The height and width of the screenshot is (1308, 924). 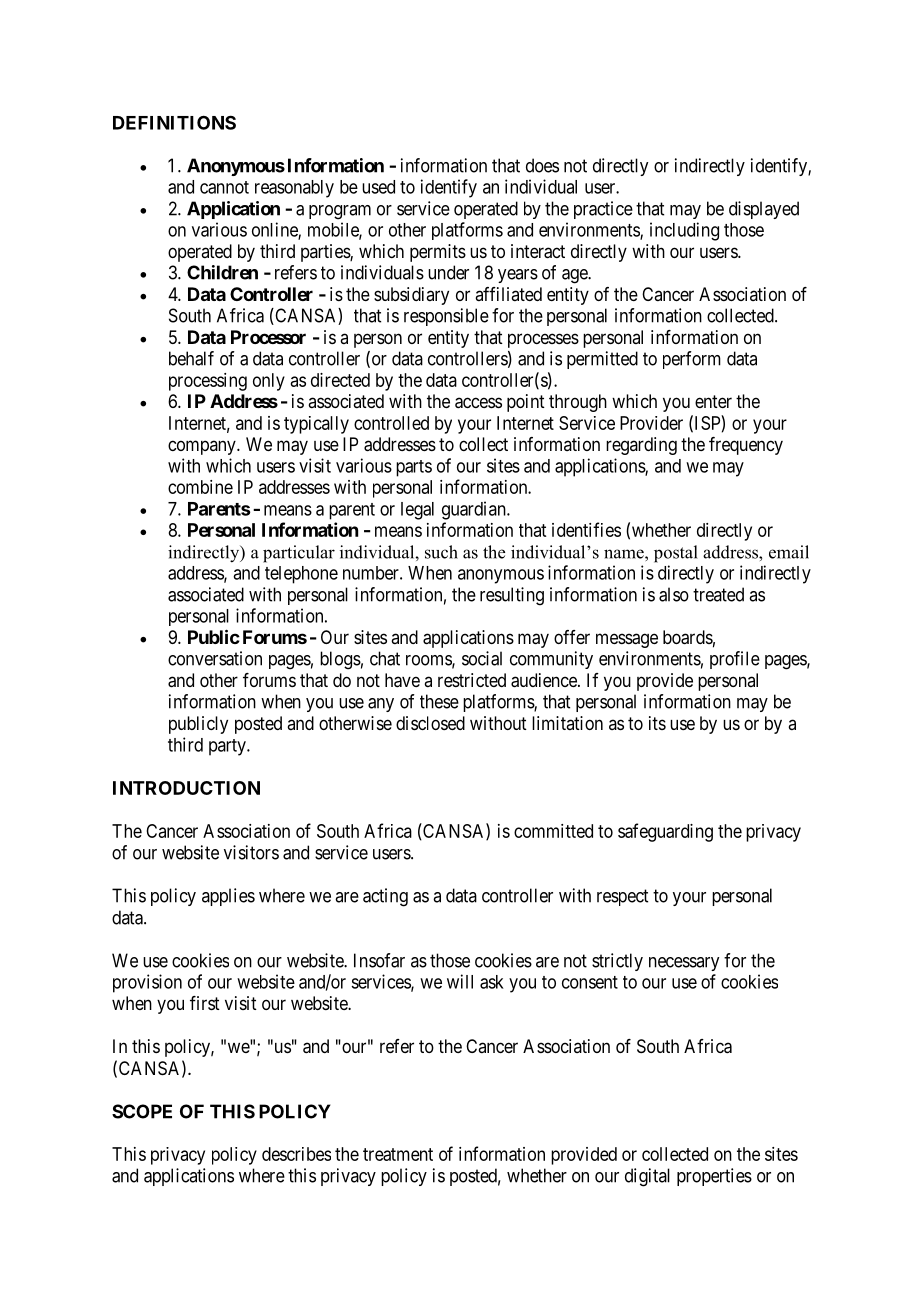 I want to click on cannot, so click(x=224, y=187).
